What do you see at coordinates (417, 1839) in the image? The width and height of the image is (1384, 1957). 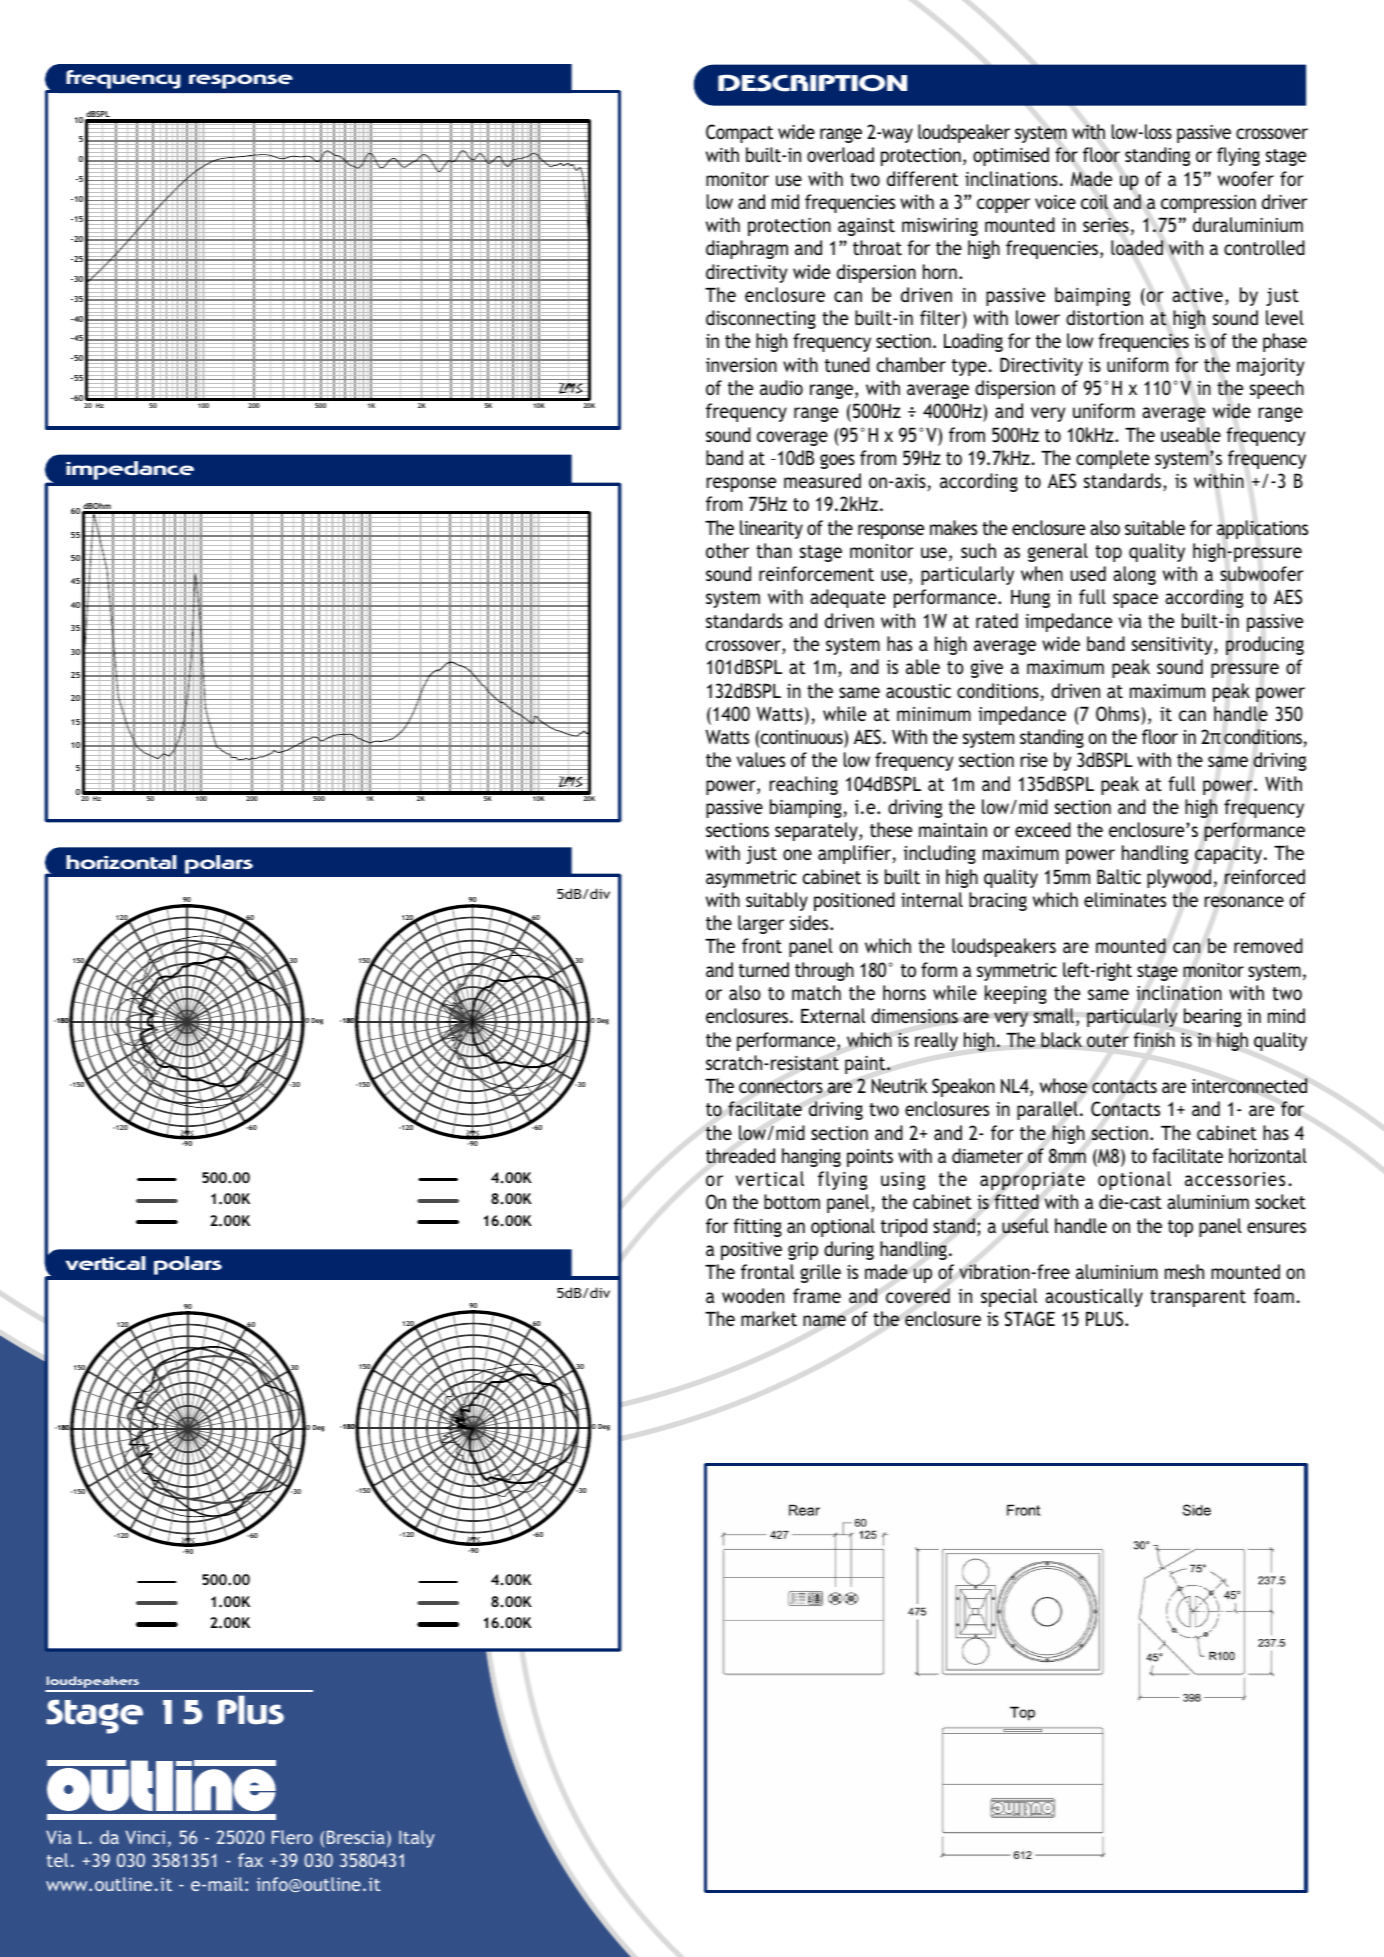 I see `Italy` at bounding box center [417, 1839].
